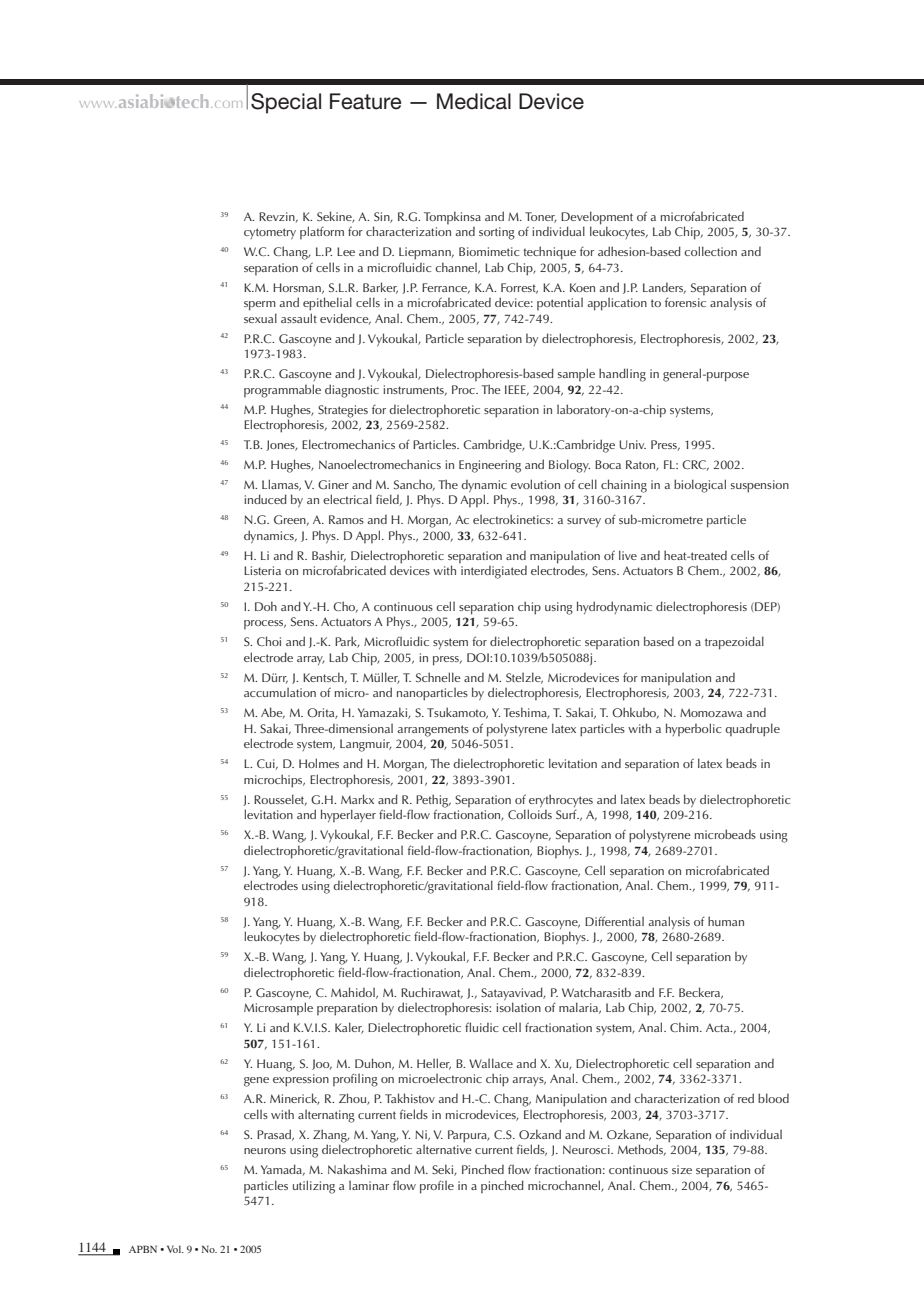 The width and height of the screenshot is (924, 1308). What do you see at coordinates (530, 814) in the screenshot?
I see `Colloids` at bounding box center [530, 814].
